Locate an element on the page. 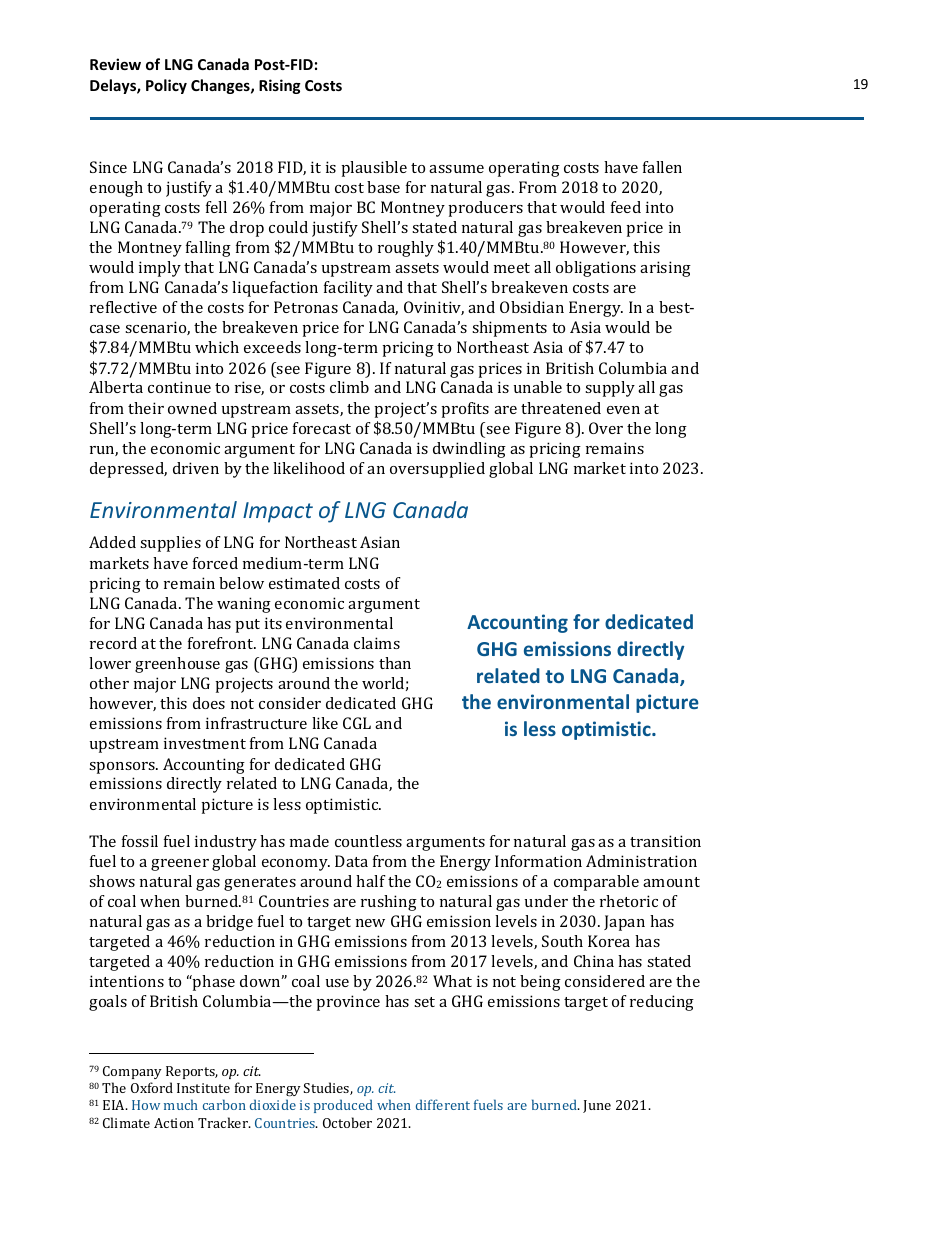 The image size is (952, 1233). produced is located at coordinates (343, 1106).
